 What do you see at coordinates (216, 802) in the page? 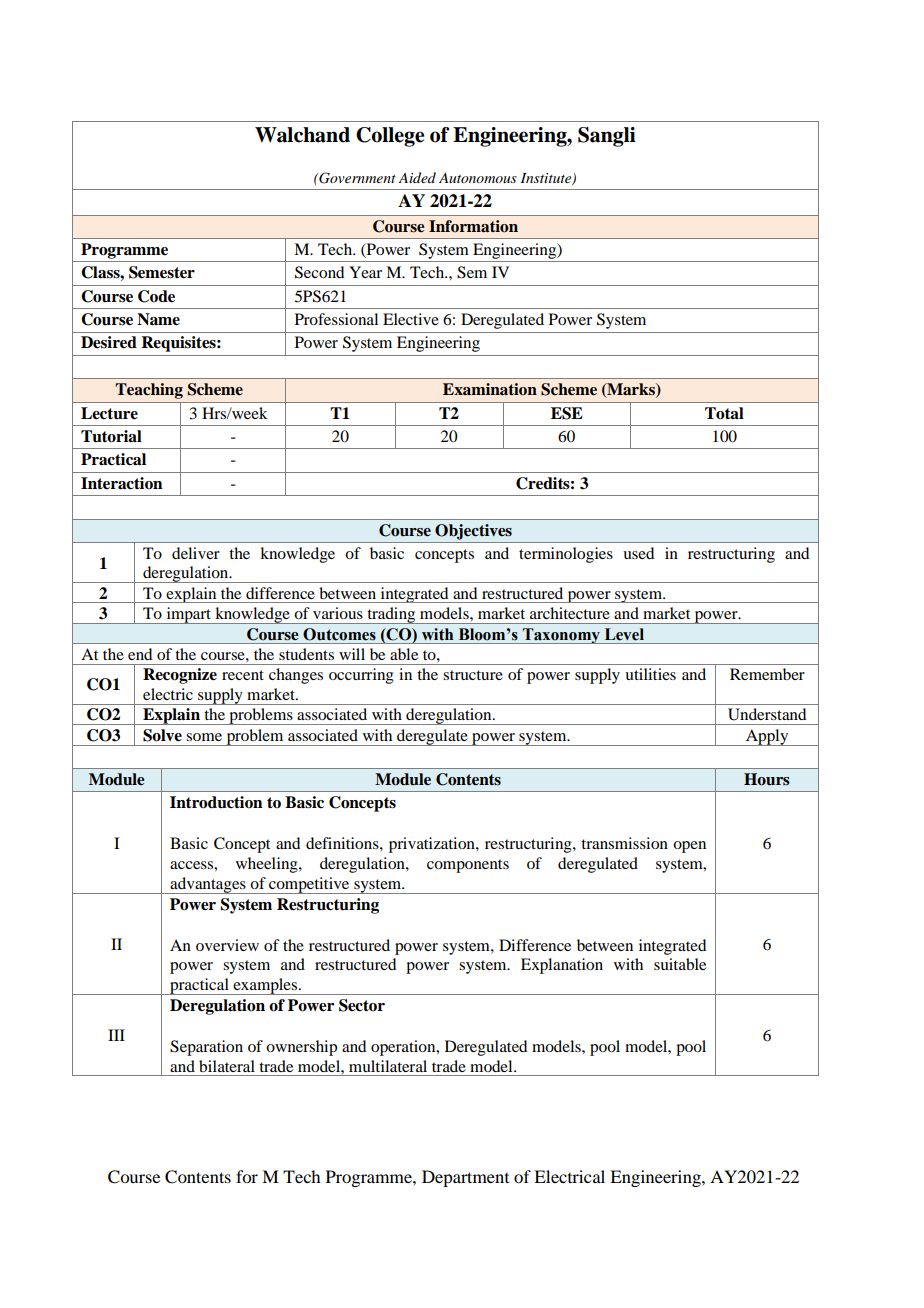
I see `Introduction` at bounding box center [216, 802].
